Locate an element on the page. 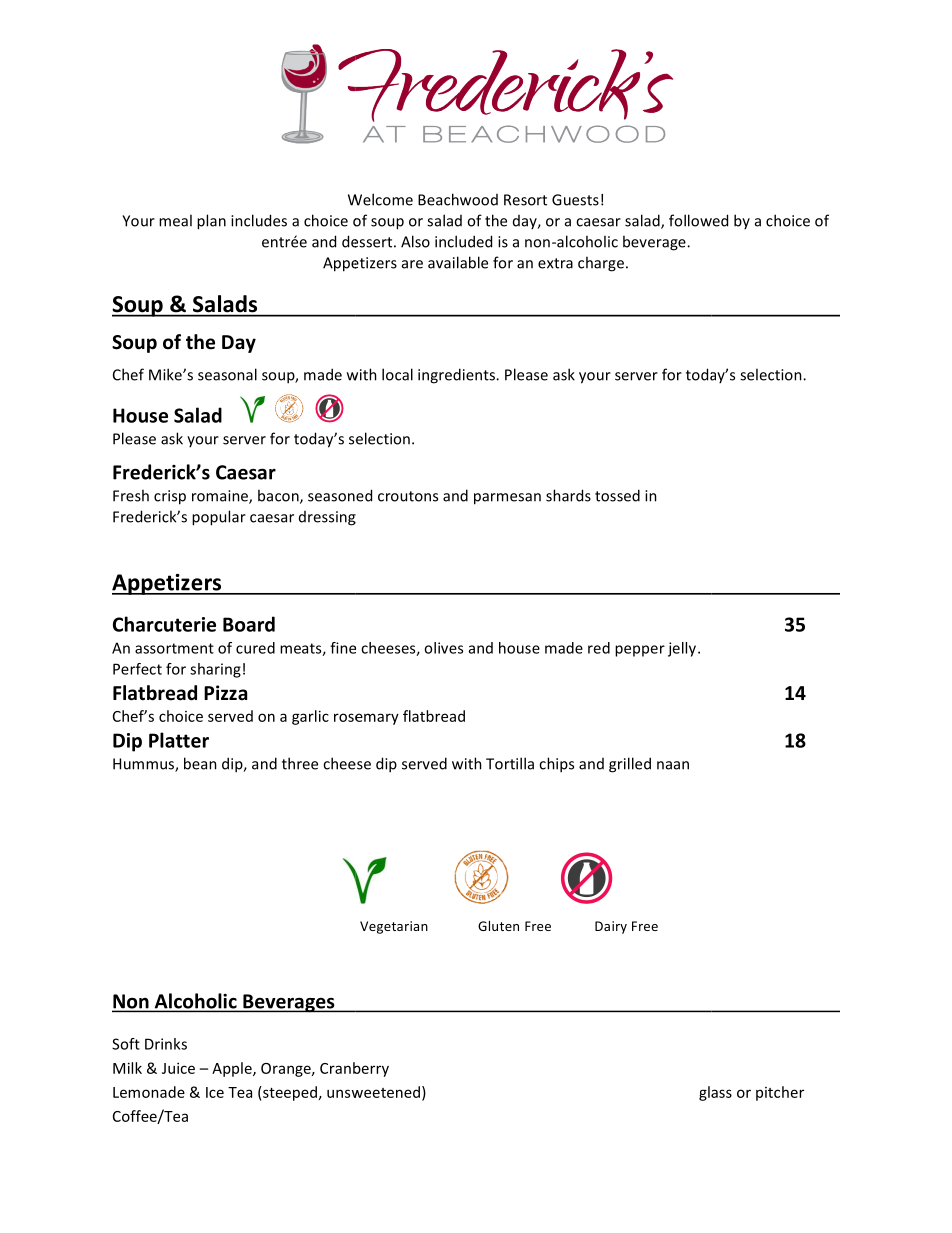  crisp is located at coordinates (170, 497).
